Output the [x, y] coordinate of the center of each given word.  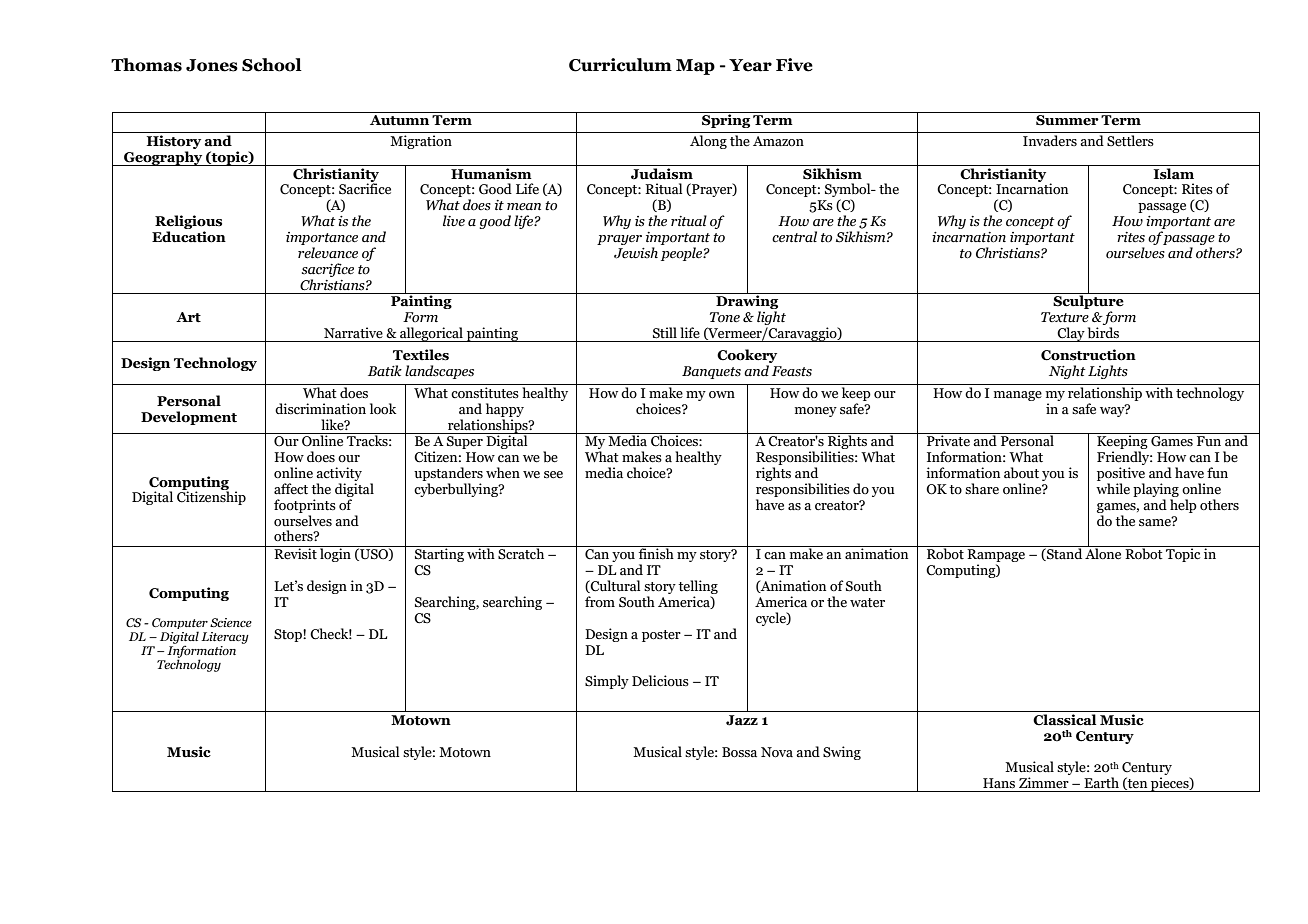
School [272, 65]
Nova [777, 752]
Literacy [225, 638]
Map [695, 67]
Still [665, 333]
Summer [1067, 120]
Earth [1101, 782]
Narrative [353, 333]
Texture [1065, 317]
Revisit [295, 554]
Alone [1103, 553]
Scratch [521, 553]
